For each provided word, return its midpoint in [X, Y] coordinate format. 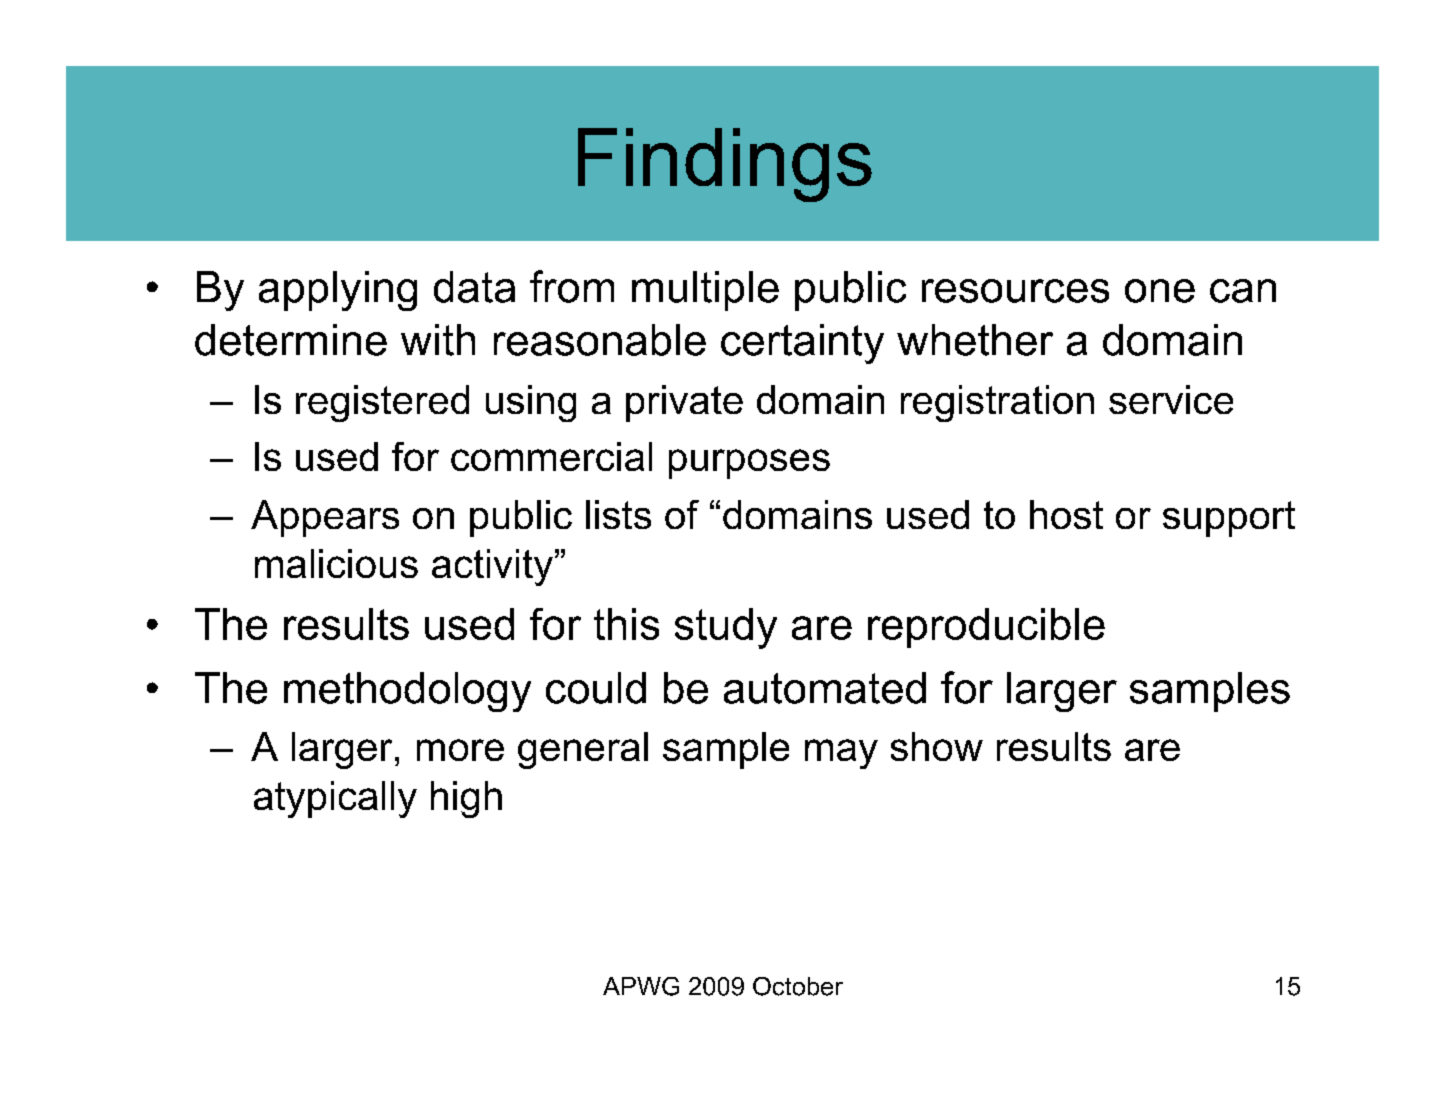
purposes [749, 464]
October [798, 986]
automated [825, 688]
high [466, 799]
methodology [407, 692]
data [474, 287]
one [1160, 291]
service [1171, 399]
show [937, 746]
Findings [725, 165]
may [841, 754]
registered [382, 403]
